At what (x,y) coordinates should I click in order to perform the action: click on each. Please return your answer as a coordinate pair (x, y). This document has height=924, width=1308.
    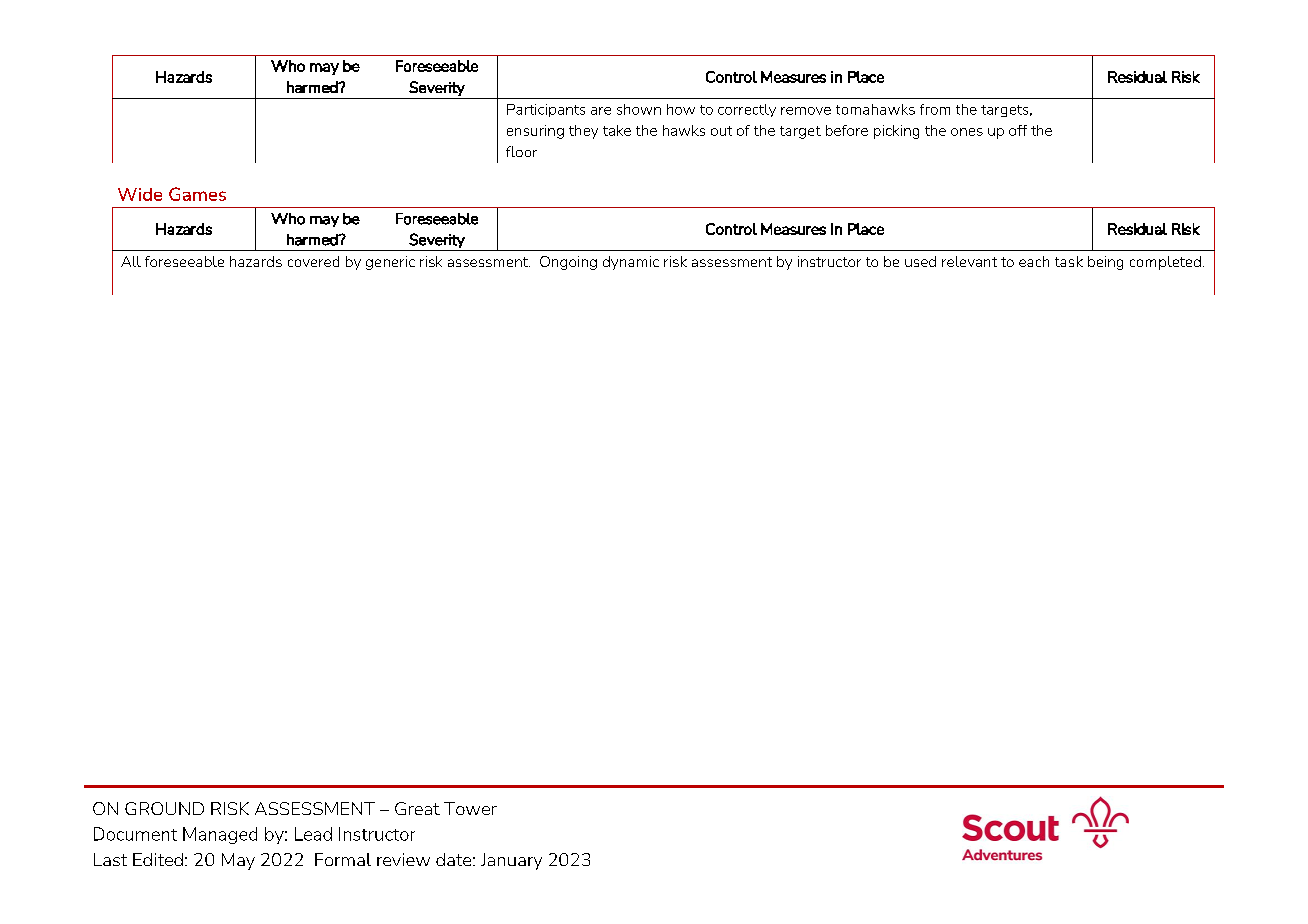
    Looking at the image, I should click on (1034, 261).
